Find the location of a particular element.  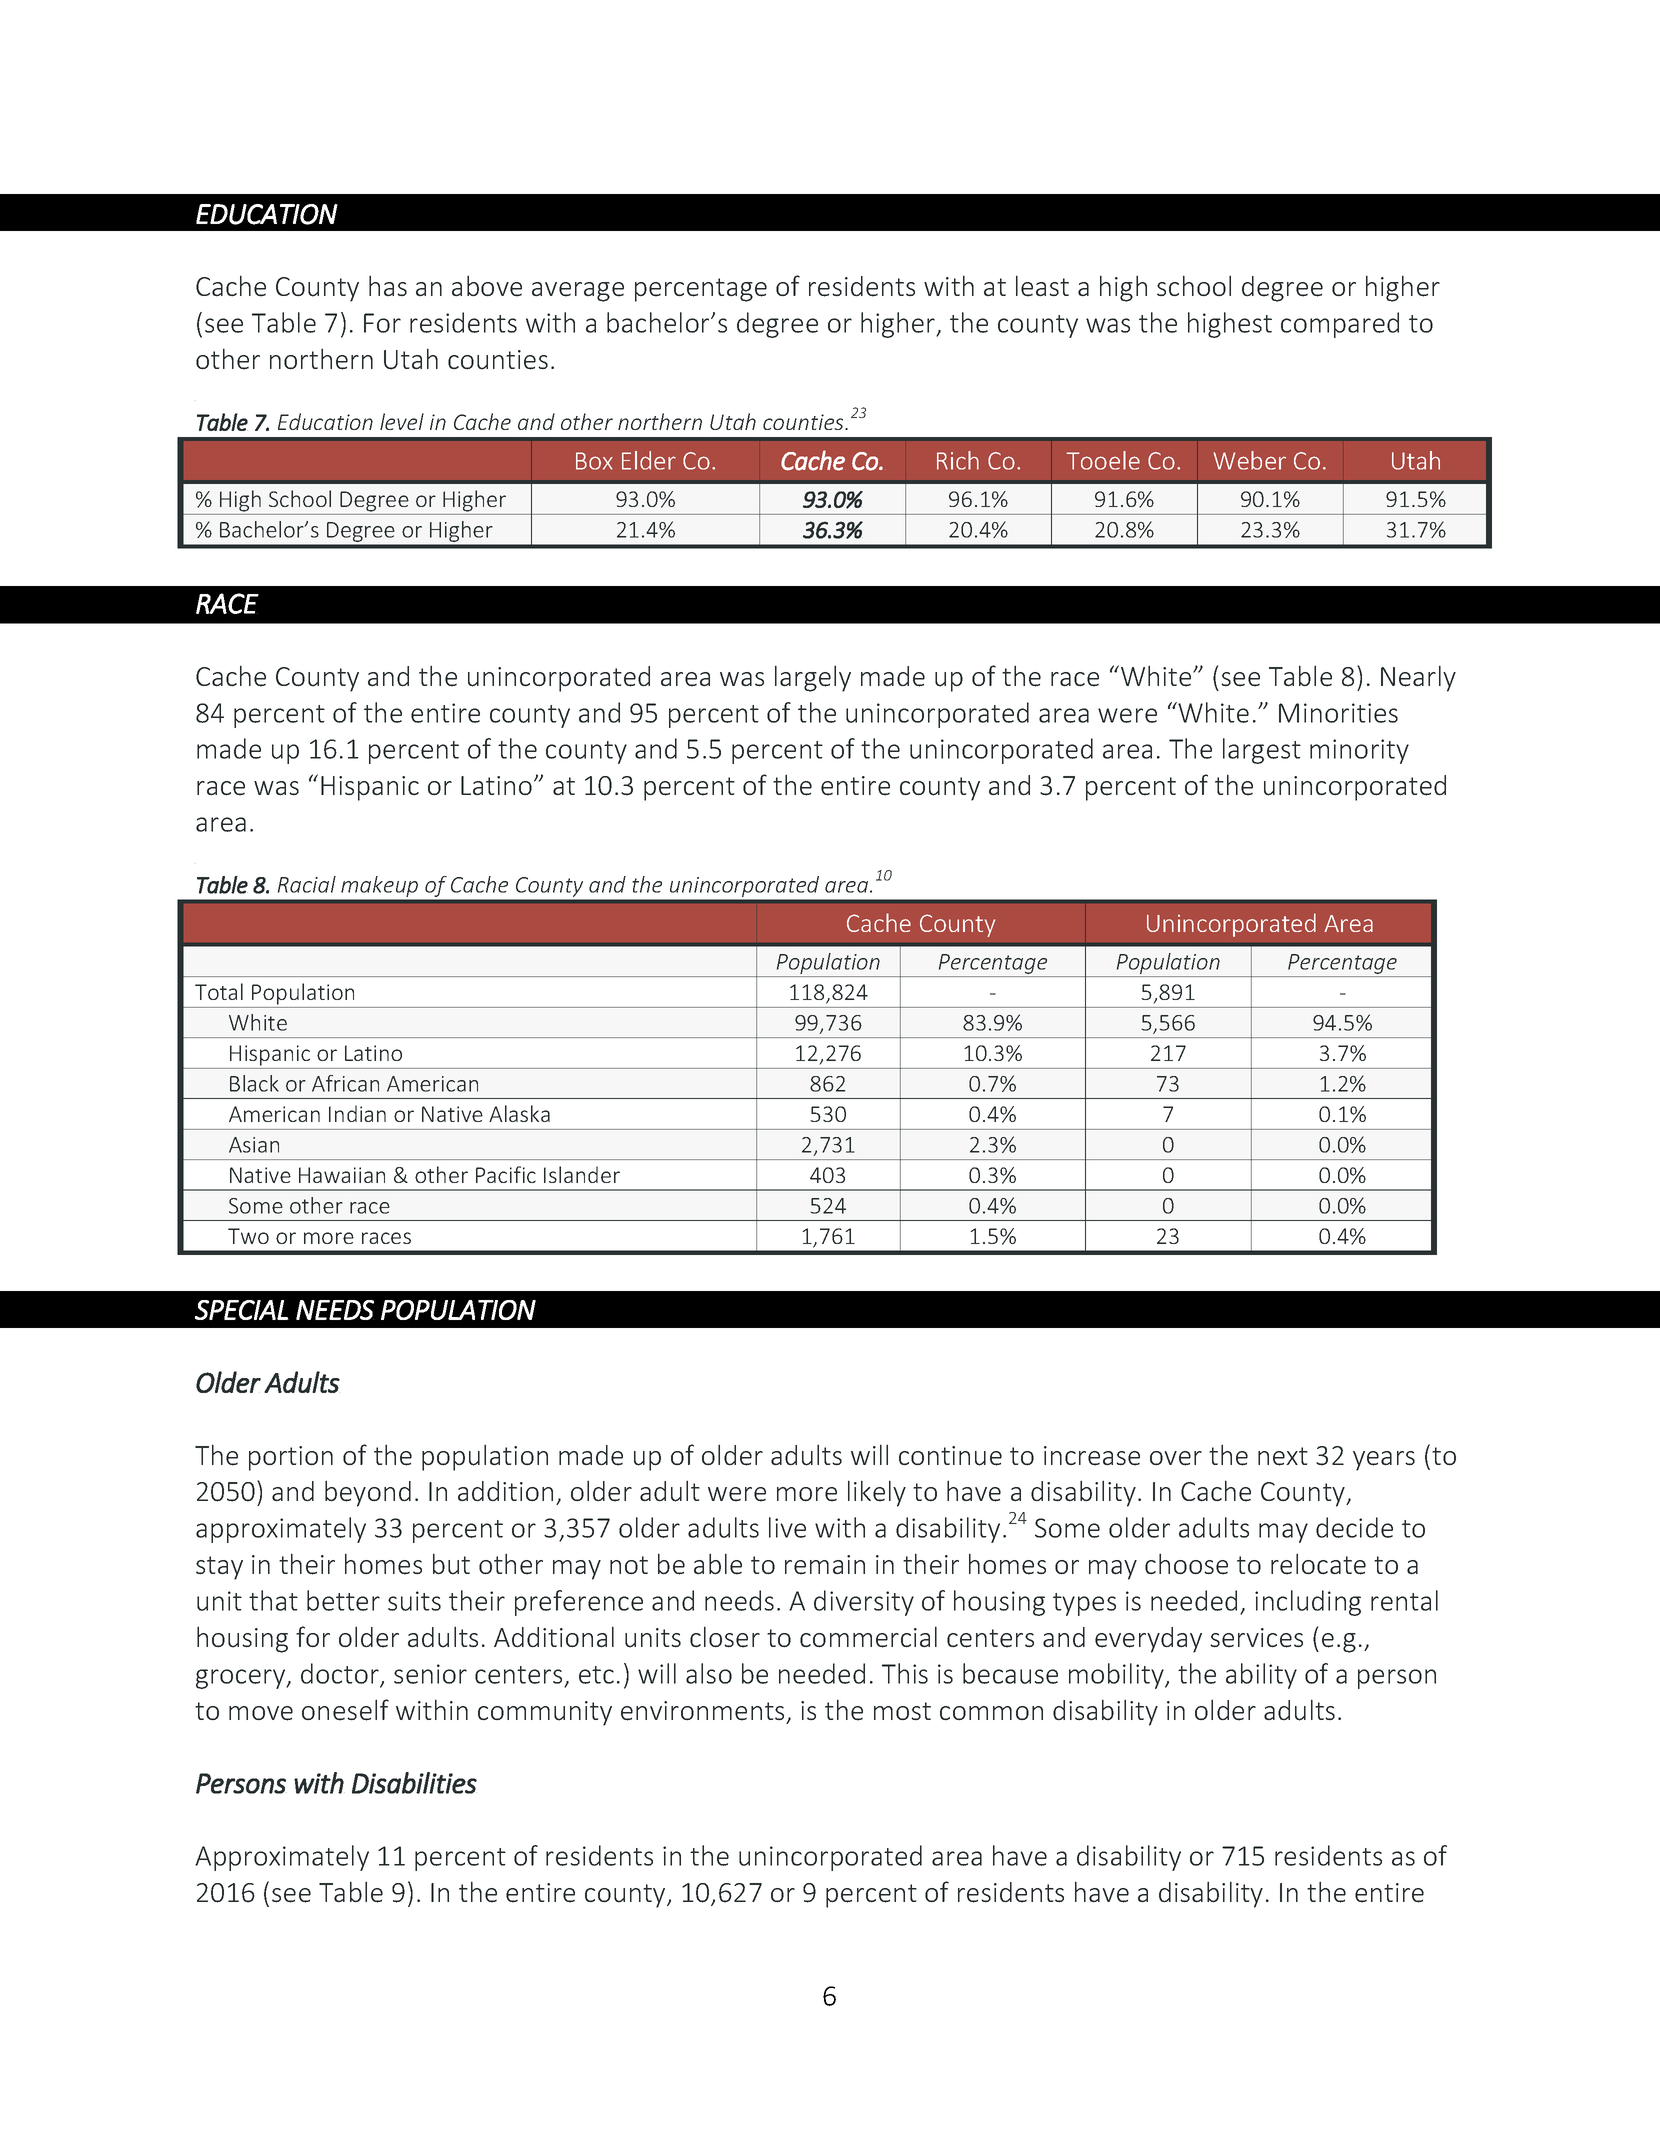

Racial is located at coordinates (307, 884).
